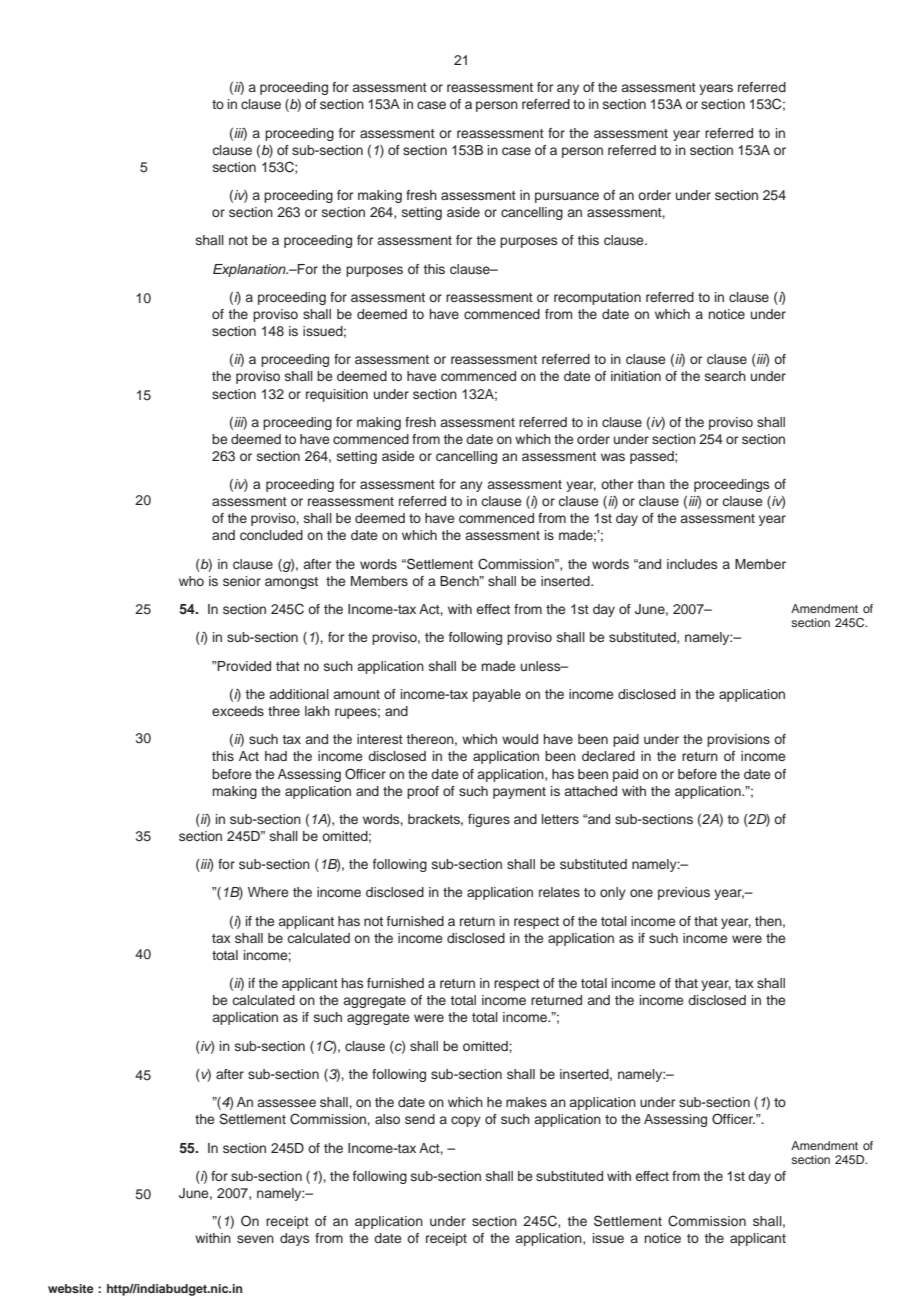 The width and height of the page is (924, 1308). Describe the element at coordinates (526, 1102) in the page. I see `makes` at that location.
